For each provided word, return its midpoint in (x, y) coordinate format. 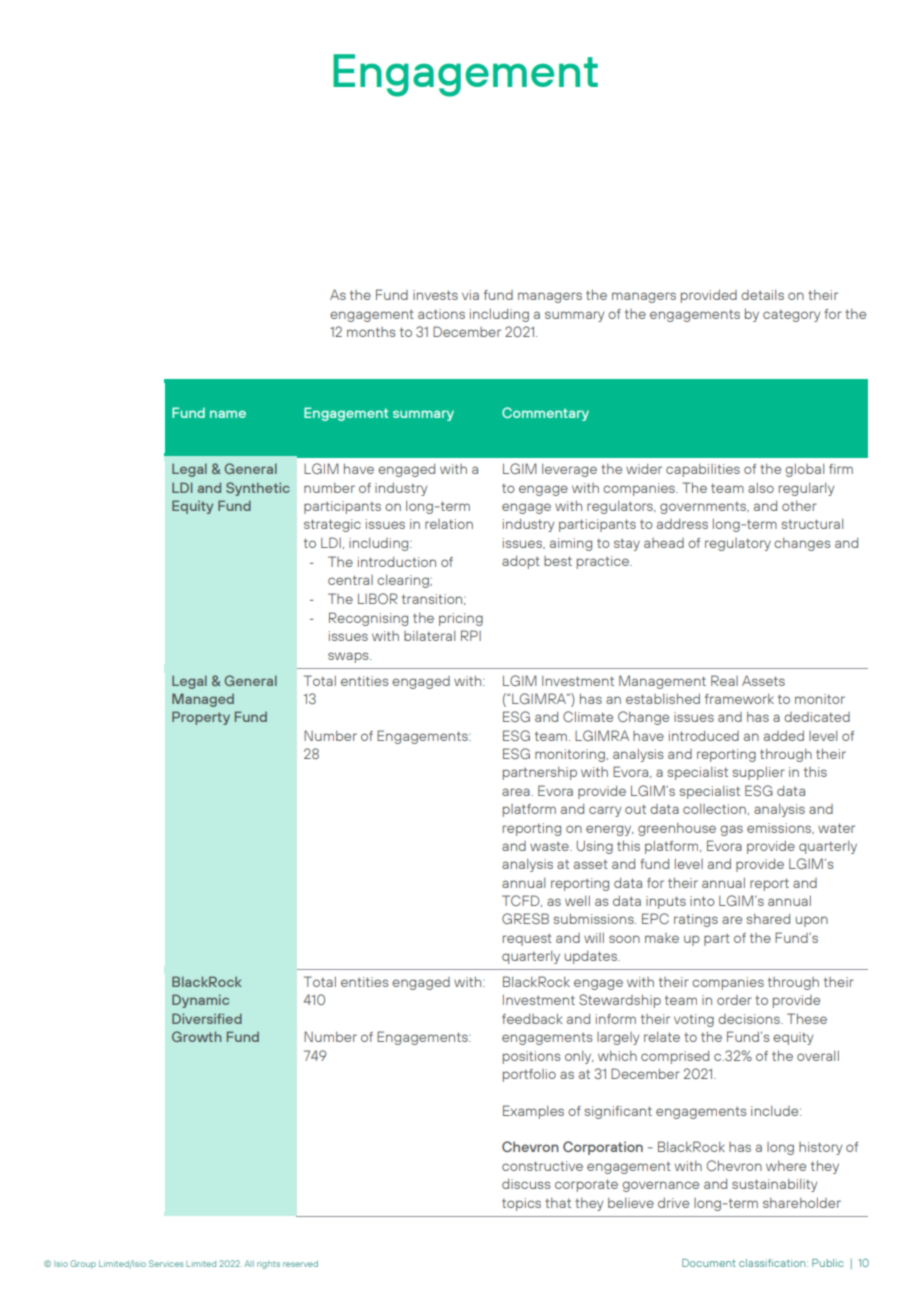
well (577, 901)
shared (768, 919)
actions (441, 314)
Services (166, 1263)
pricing (461, 619)
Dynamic (200, 1001)
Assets (763, 680)
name (228, 414)
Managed (203, 700)
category (791, 315)
